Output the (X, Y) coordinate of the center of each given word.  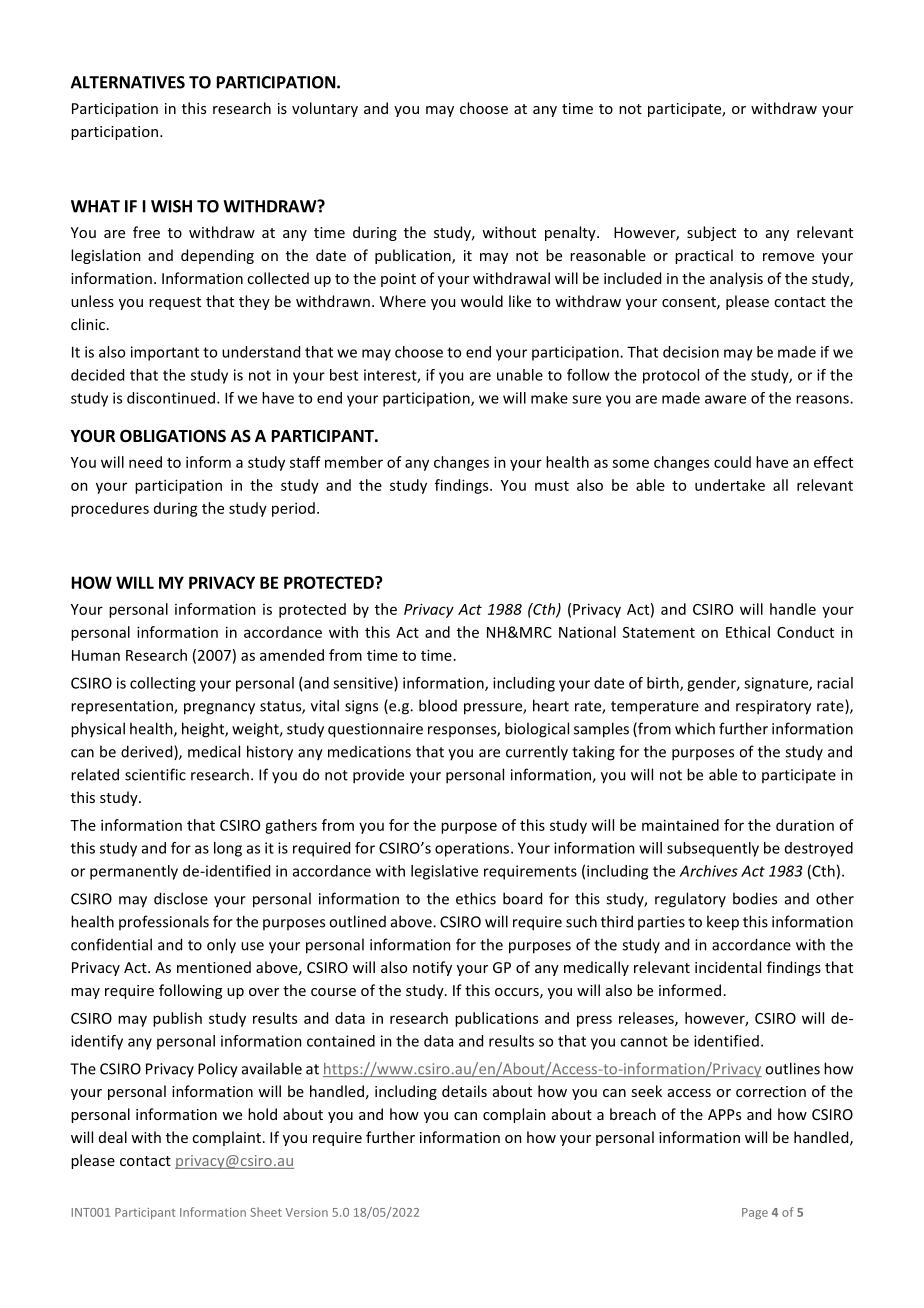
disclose (181, 898)
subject (711, 233)
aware (725, 399)
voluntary (325, 109)
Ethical (748, 632)
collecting (163, 684)
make (549, 398)
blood (438, 705)
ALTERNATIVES (128, 82)
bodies (755, 898)
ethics (476, 898)
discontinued (171, 398)
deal (113, 1137)
